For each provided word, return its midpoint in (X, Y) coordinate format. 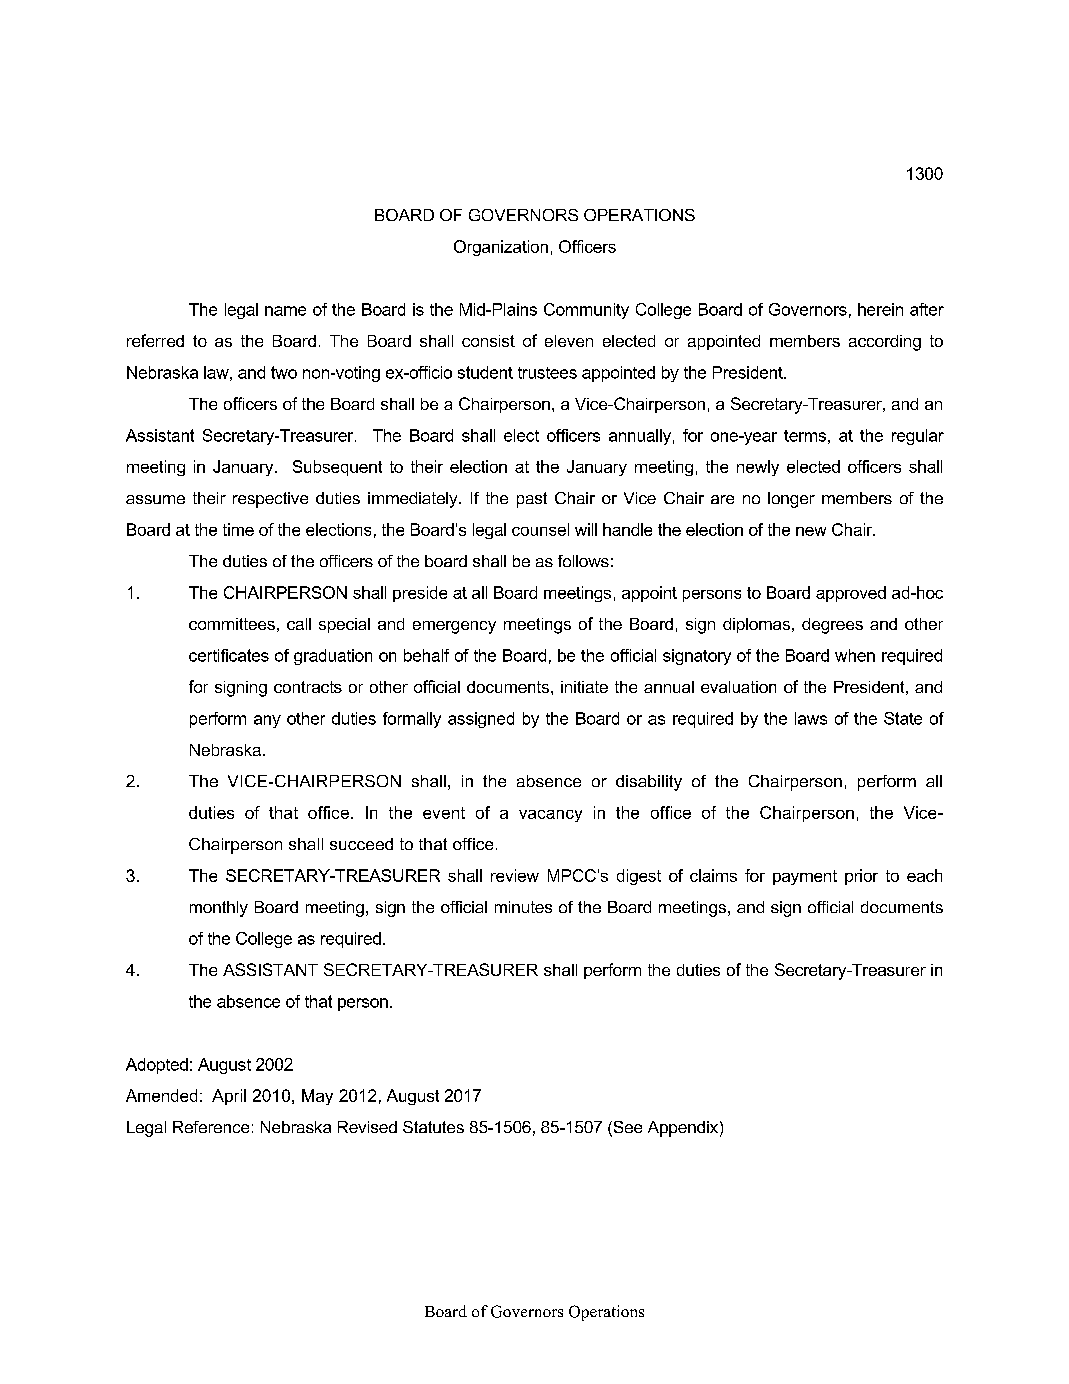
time (238, 529)
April (229, 1097)
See (626, 1128)
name (285, 311)
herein (880, 309)
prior (861, 877)
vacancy (550, 816)
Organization (501, 248)
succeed (361, 844)
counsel (540, 529)
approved (851, 594)
